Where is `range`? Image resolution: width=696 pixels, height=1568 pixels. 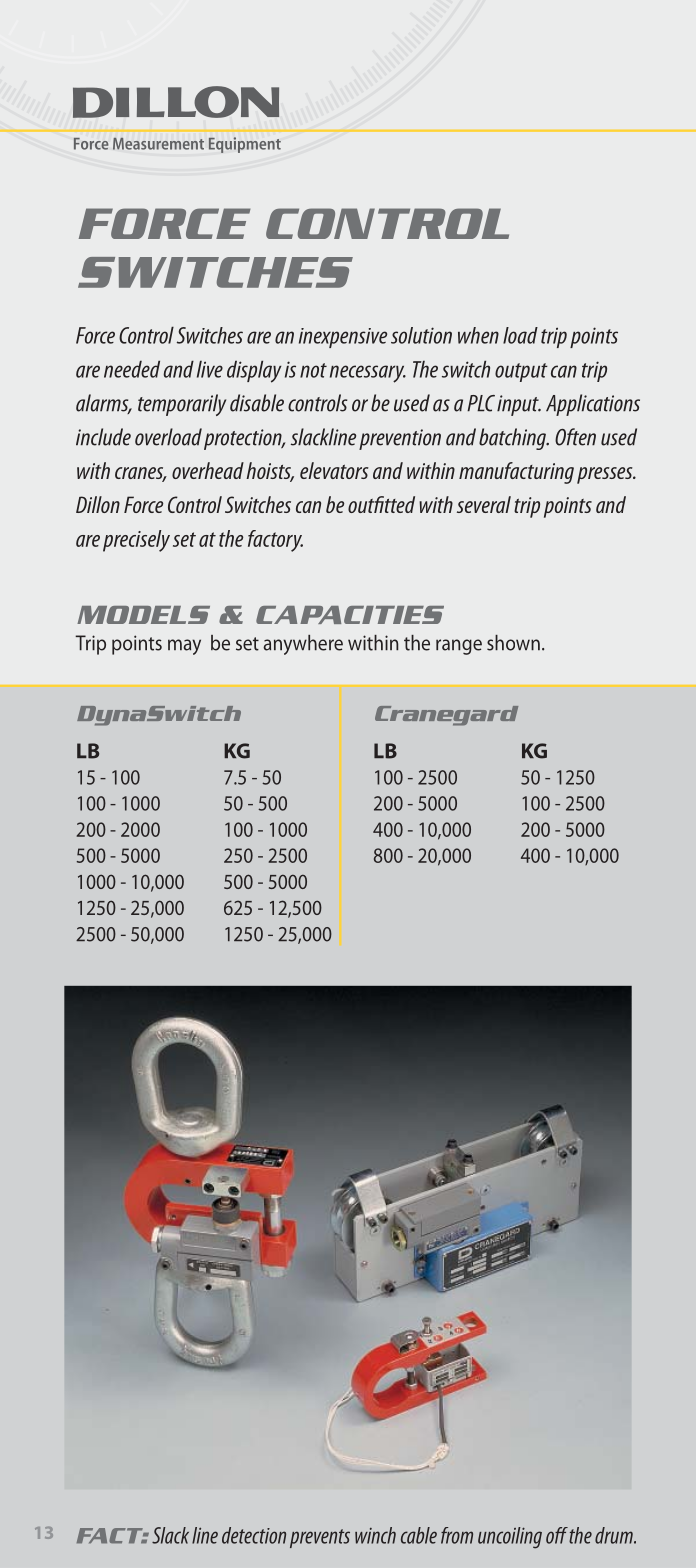 range is located at coordinates (459, 647).
